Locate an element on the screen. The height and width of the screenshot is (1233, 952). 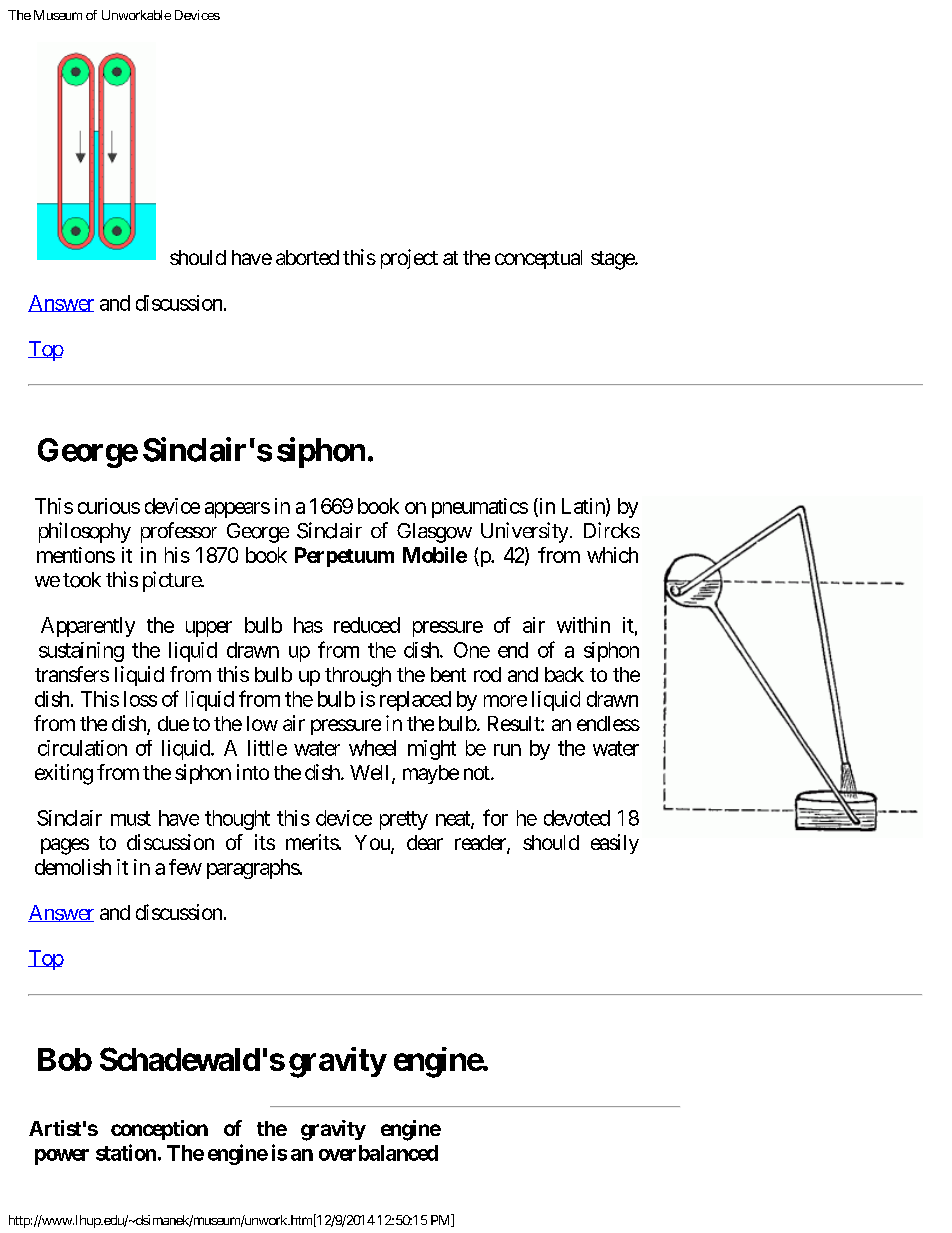
conceptual is located at coordinates (538, 259).
